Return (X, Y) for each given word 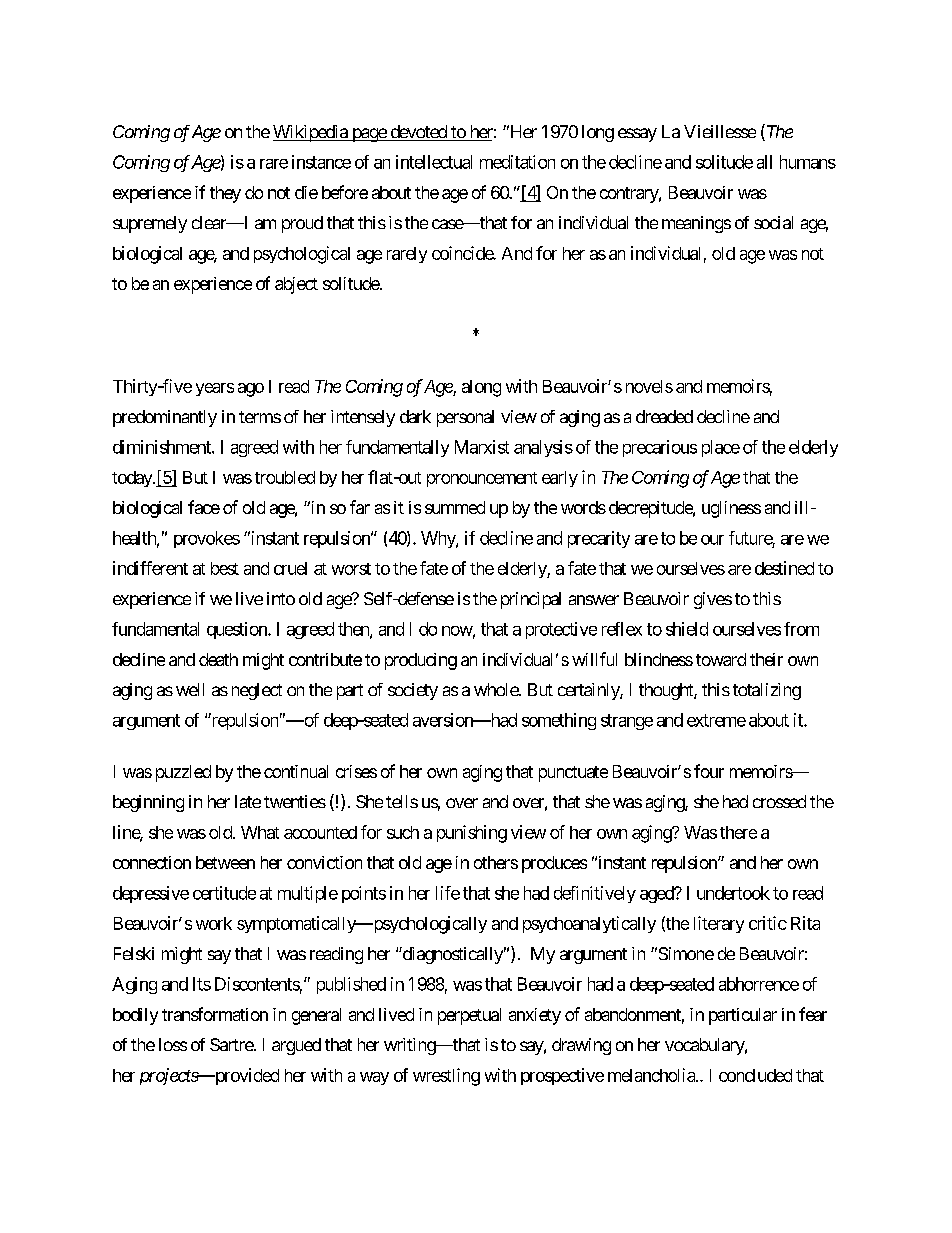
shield (687, 629)
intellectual (434, 162)
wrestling (446, 1077)
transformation (215, 1014)
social (773, 222)
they (225, 194)
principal (531, 600)
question (238, 630)
